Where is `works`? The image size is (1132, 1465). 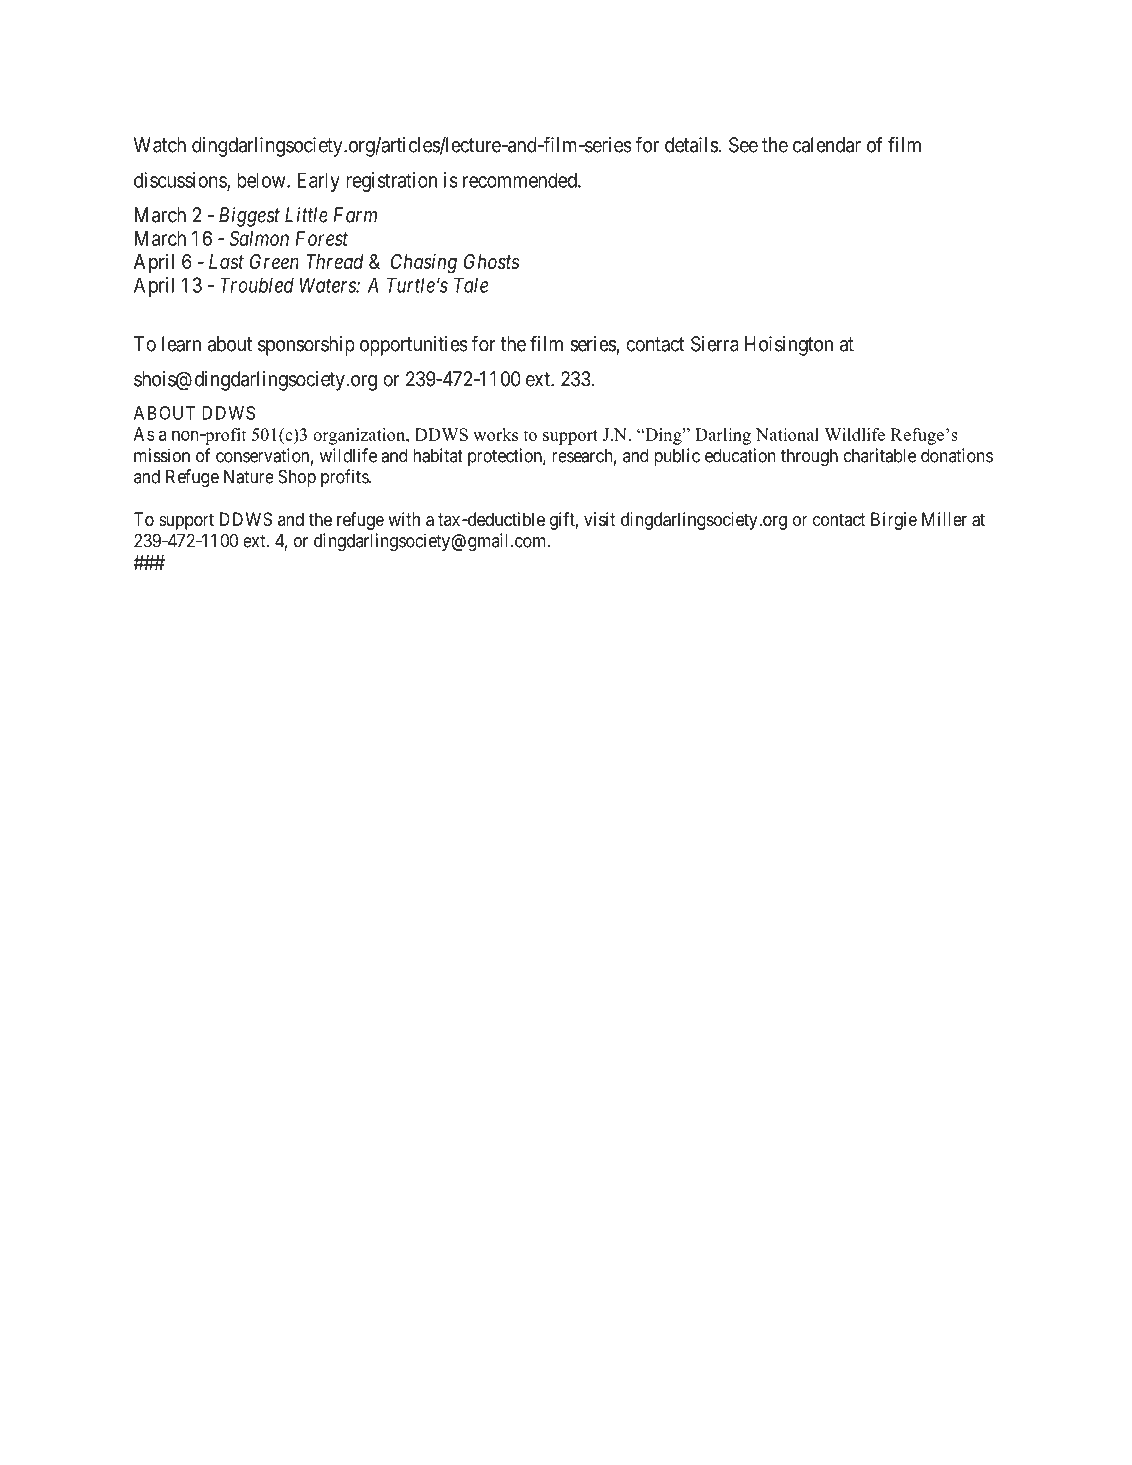 works is located at coordinates (495, 434).
